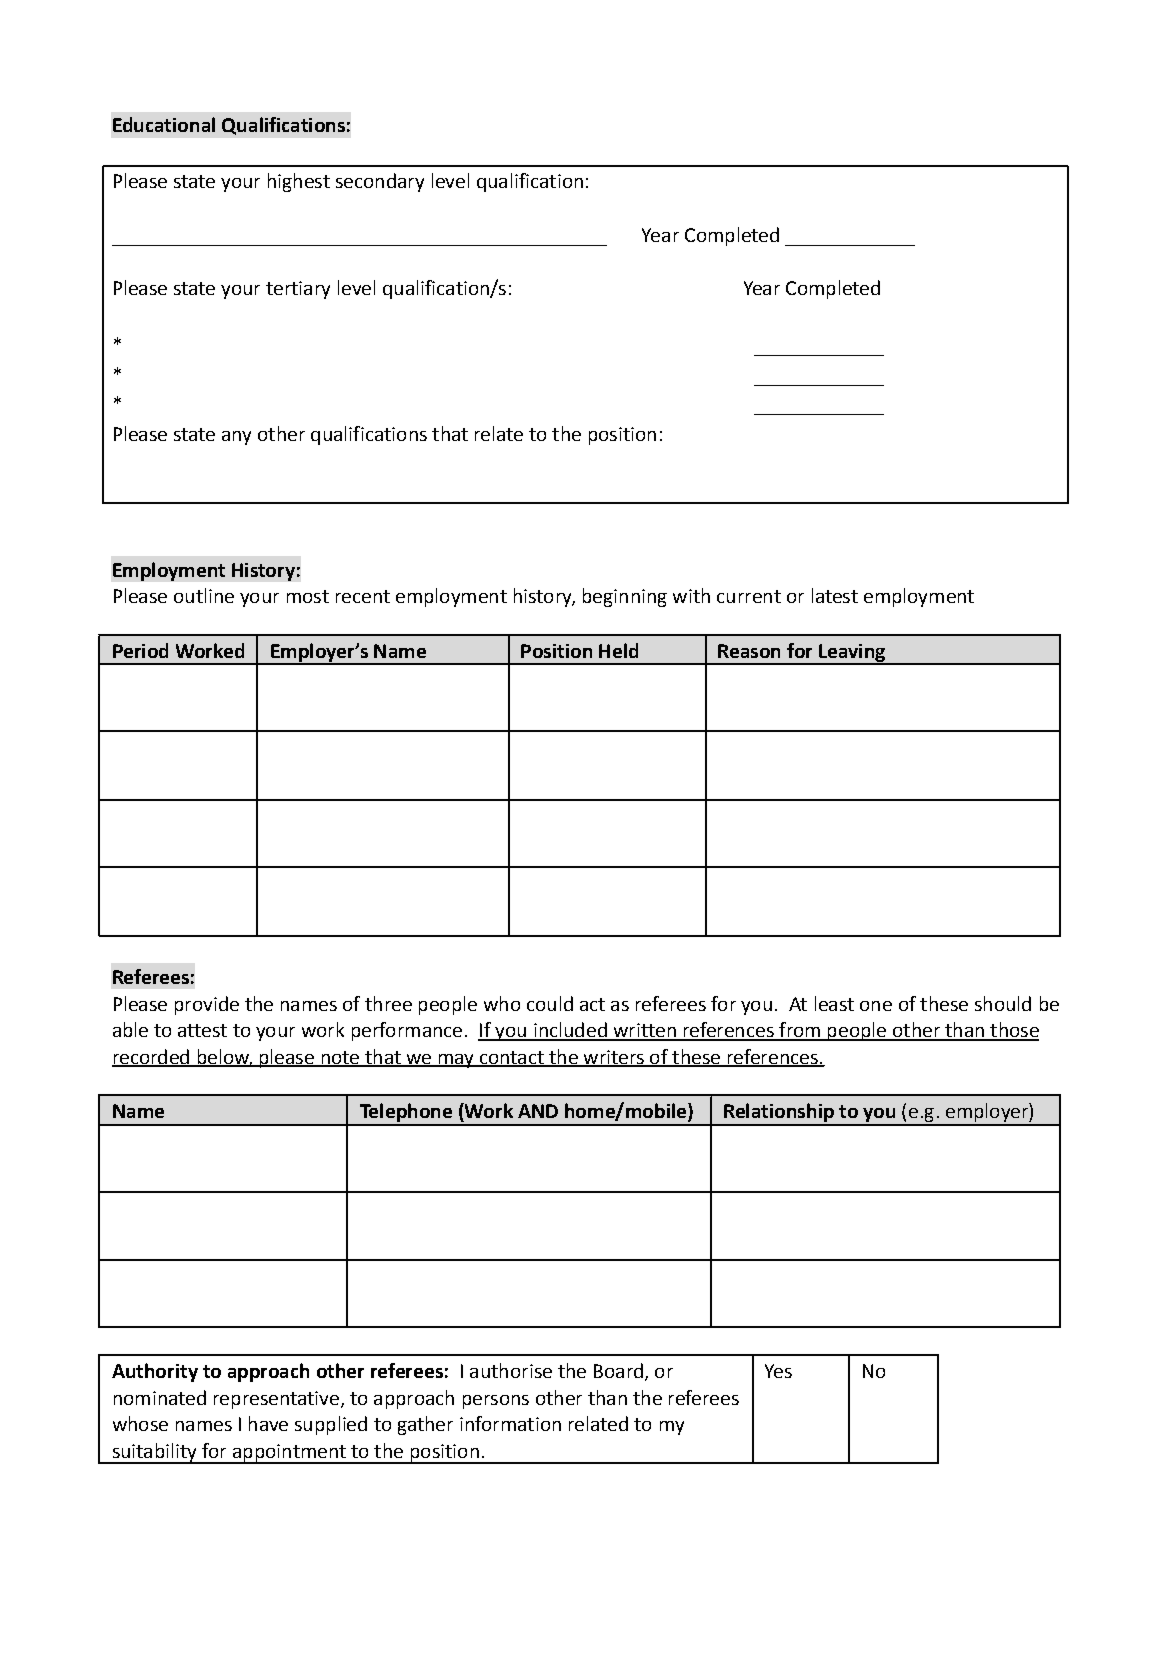 Image resolution: width=1173 pixels, height=1657 pixels. I want to click on Held, so click(618, 650).
